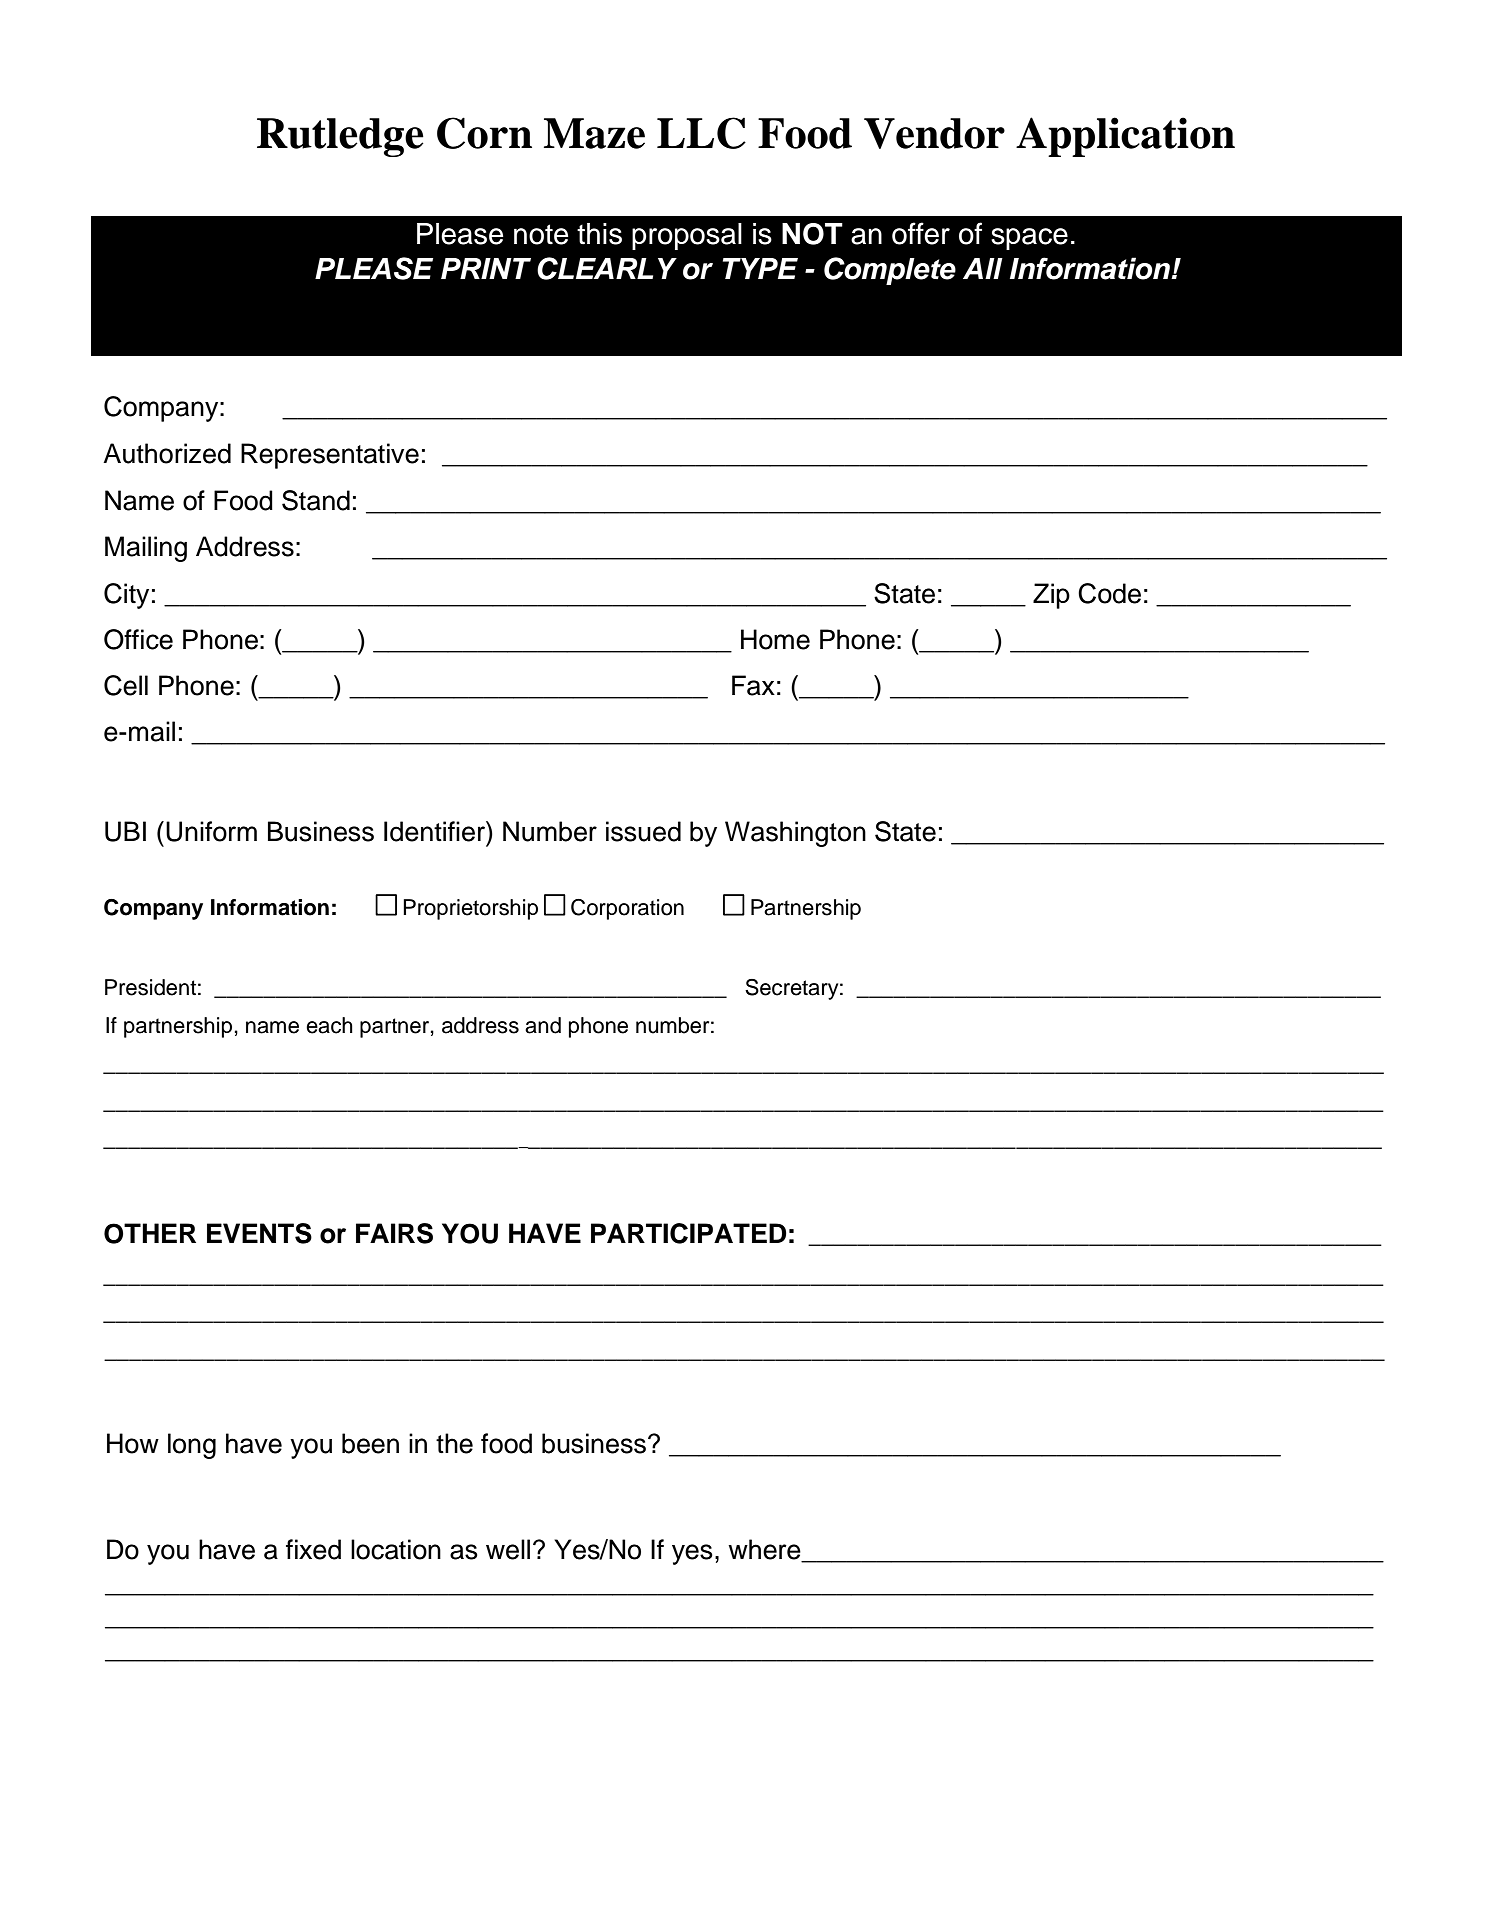 The height and width of the screenshot is (1931, 1492). I want to click on Rutledge, so click(340, 137).
